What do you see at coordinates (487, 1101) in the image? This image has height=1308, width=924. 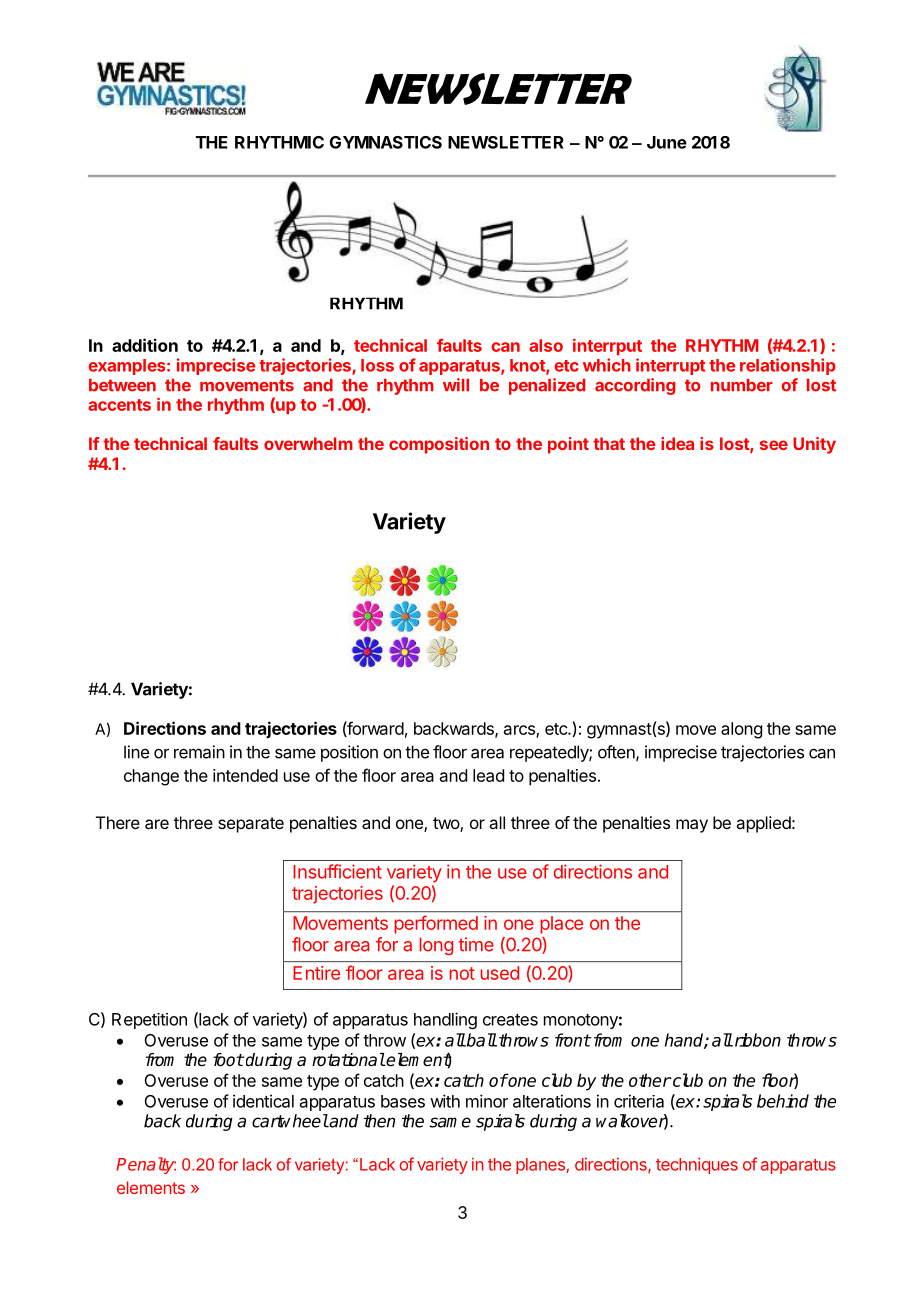 I see `minor` at bounding box center [487, 1101].
